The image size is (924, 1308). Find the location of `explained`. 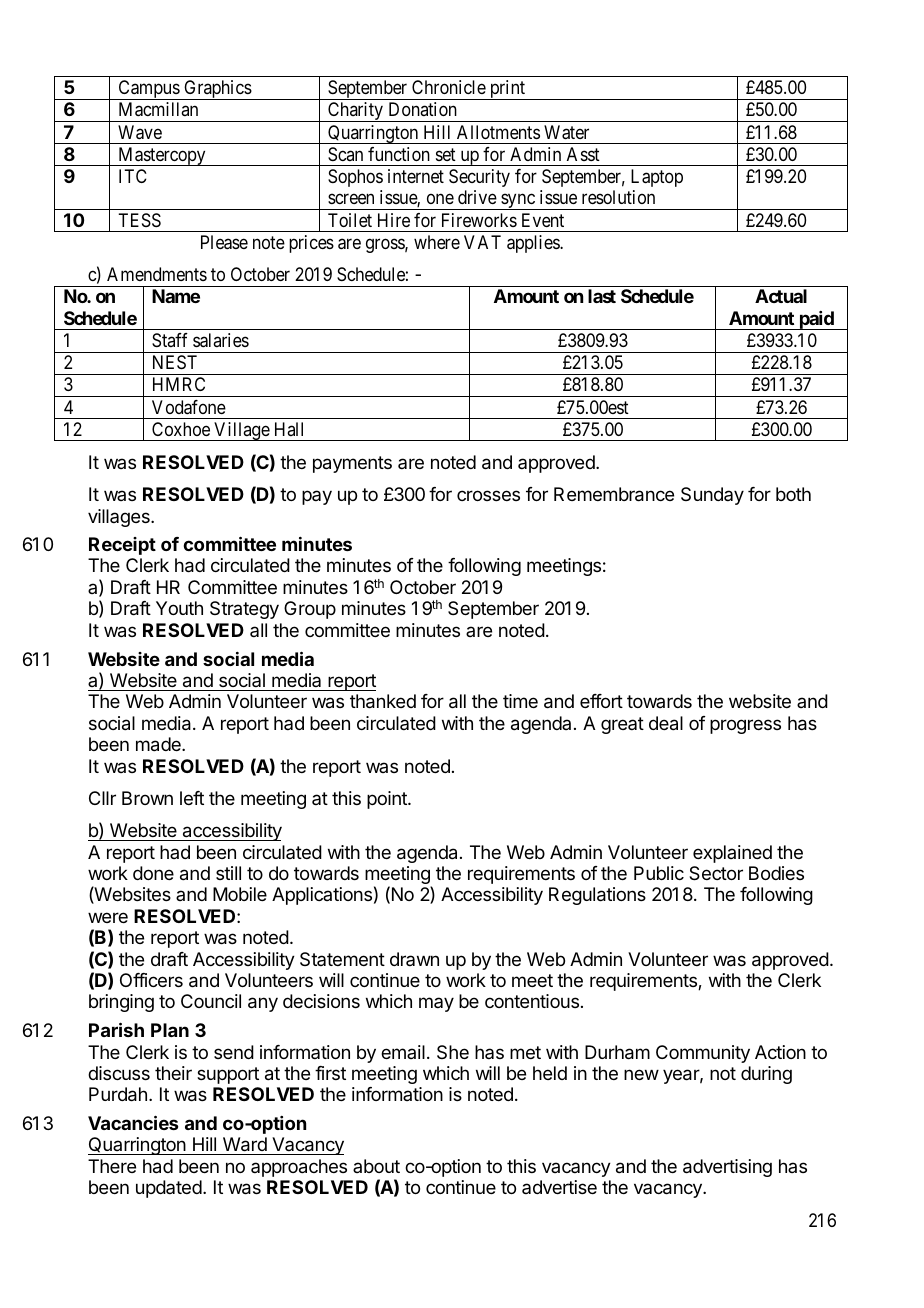

explained is located at coordinates (732, 854).
